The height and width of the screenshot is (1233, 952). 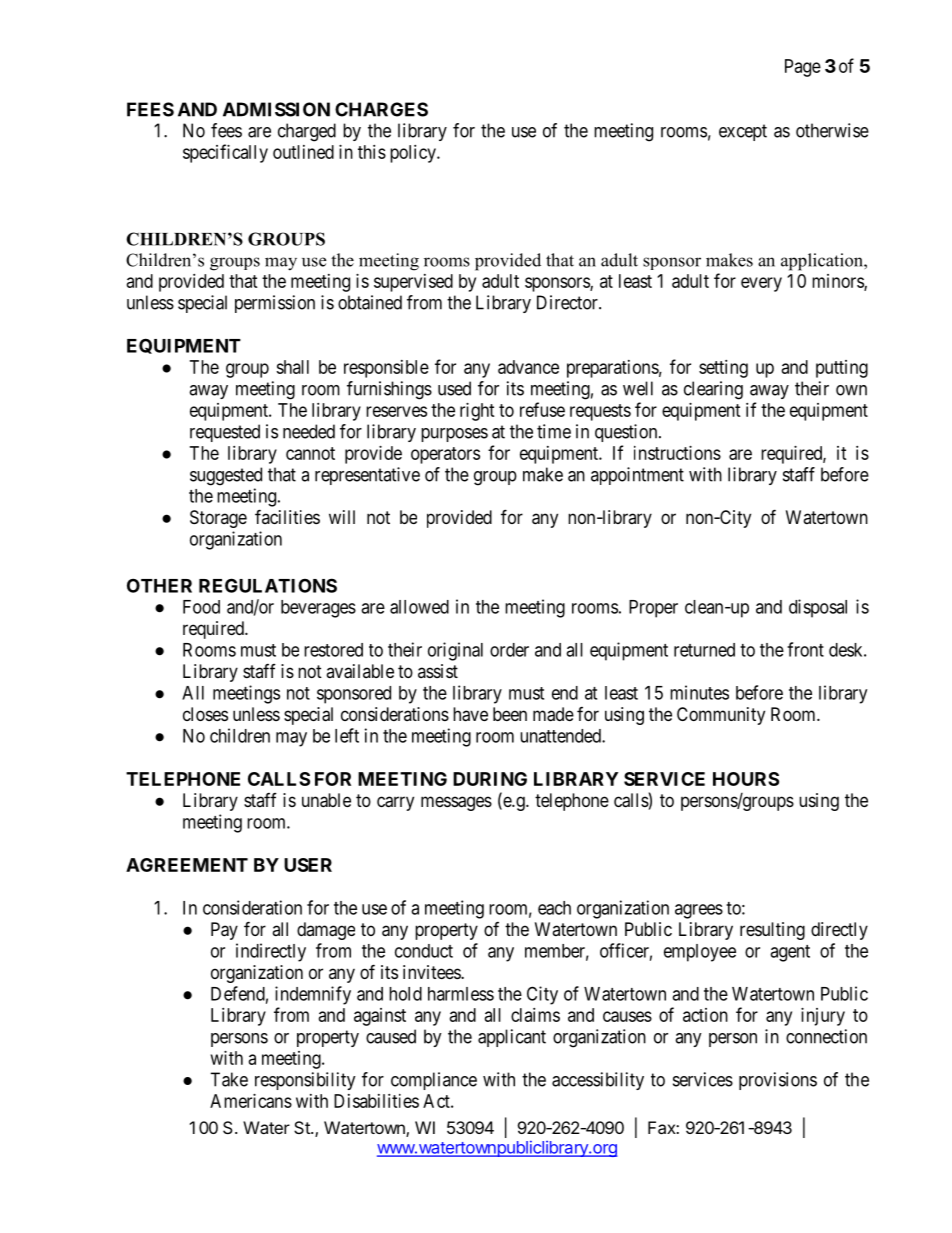 What do you see at coordinates (512, 1038) in the screenshot?
I see `applicant` at bounding box center [512, 1038].
